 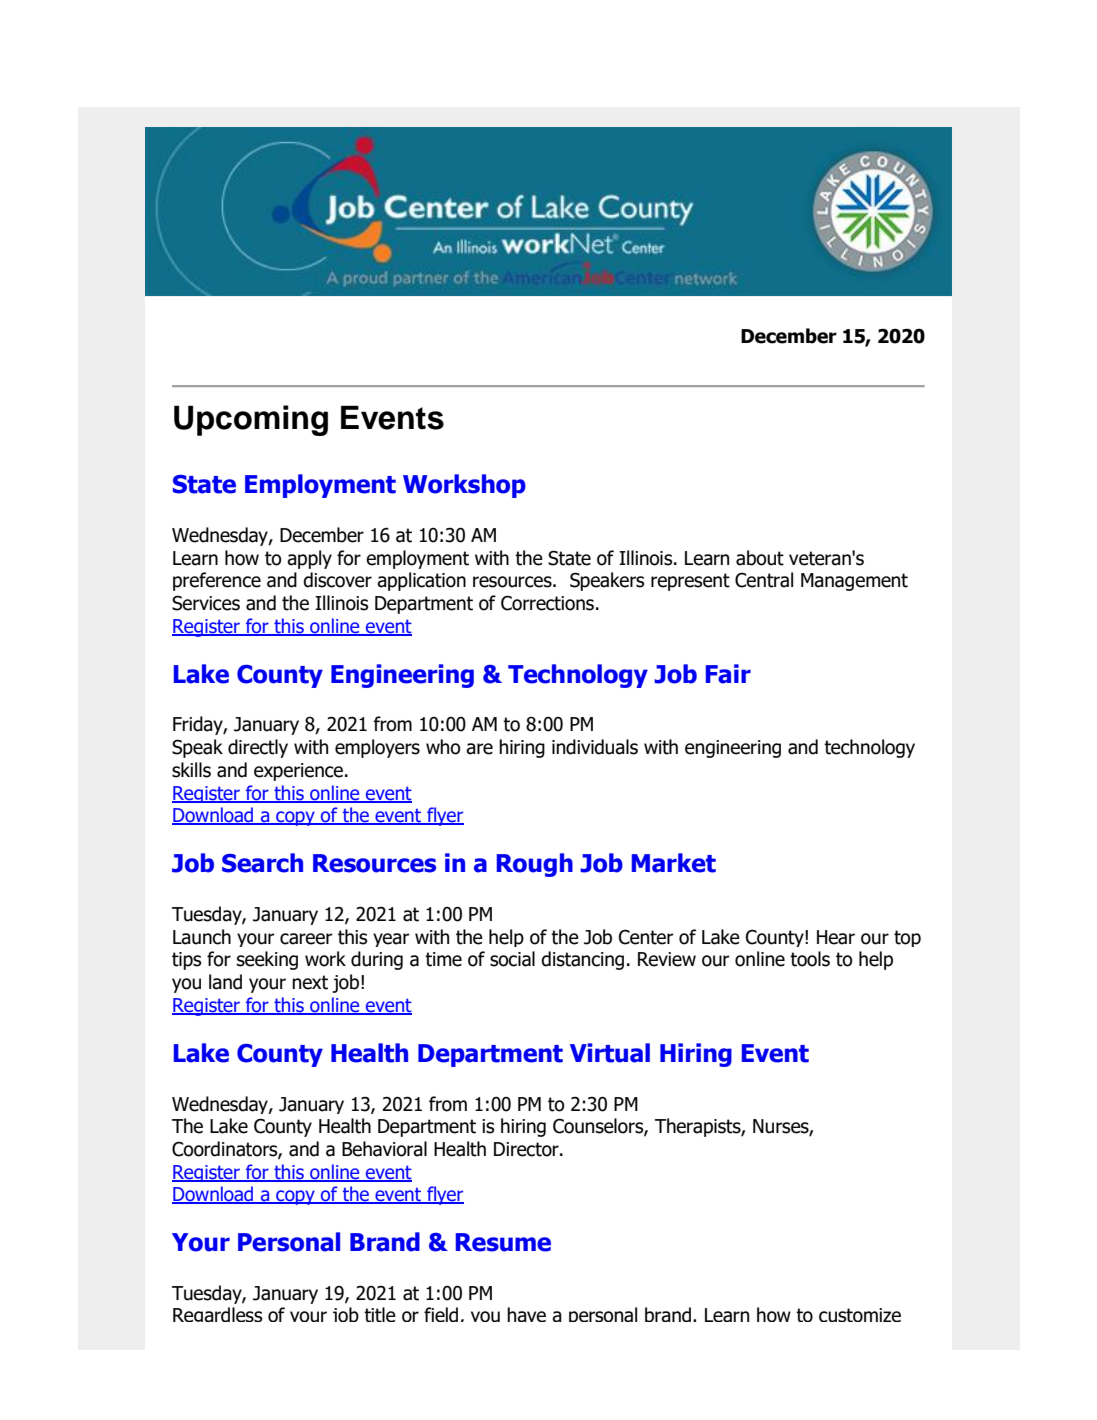 What do you see at coordinates (380, 1314) in the document?
I see `title` at bounding box center [380, 1314].
